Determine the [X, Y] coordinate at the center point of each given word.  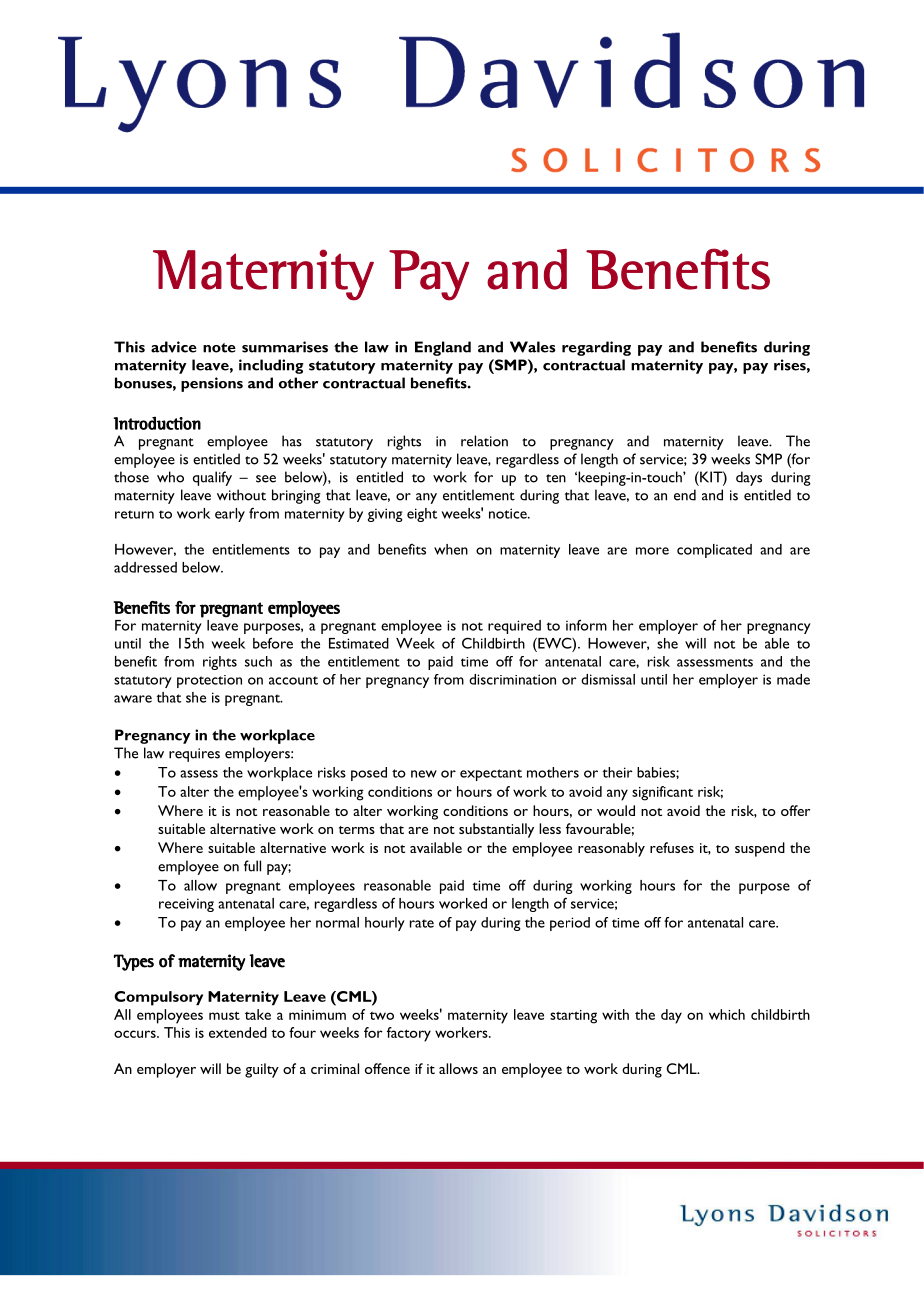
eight [422, 515]
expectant [491, 775]
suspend [760, 849]
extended [238, 1032]
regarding [596, 348]
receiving [186, 905]
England [443, 348]
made [793, 679]
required [514, 627]
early [230, 515]
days [749, 478]
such [258, 661]
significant [662, 793]
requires [194, 755]
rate [422, 923]
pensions [212, 384]
